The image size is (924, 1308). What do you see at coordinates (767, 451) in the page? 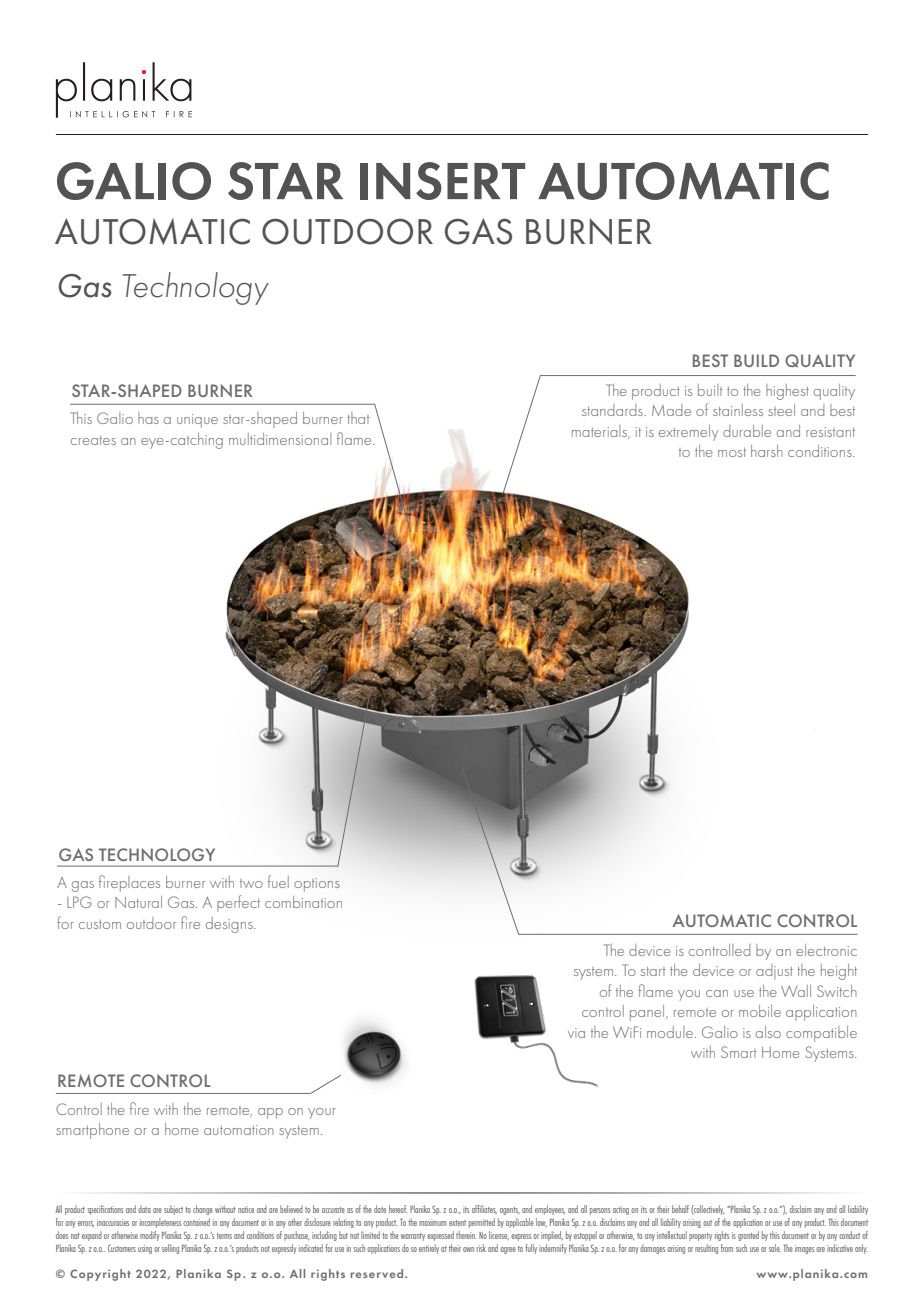
I see `harsh` at bounding box center [767, 451].
